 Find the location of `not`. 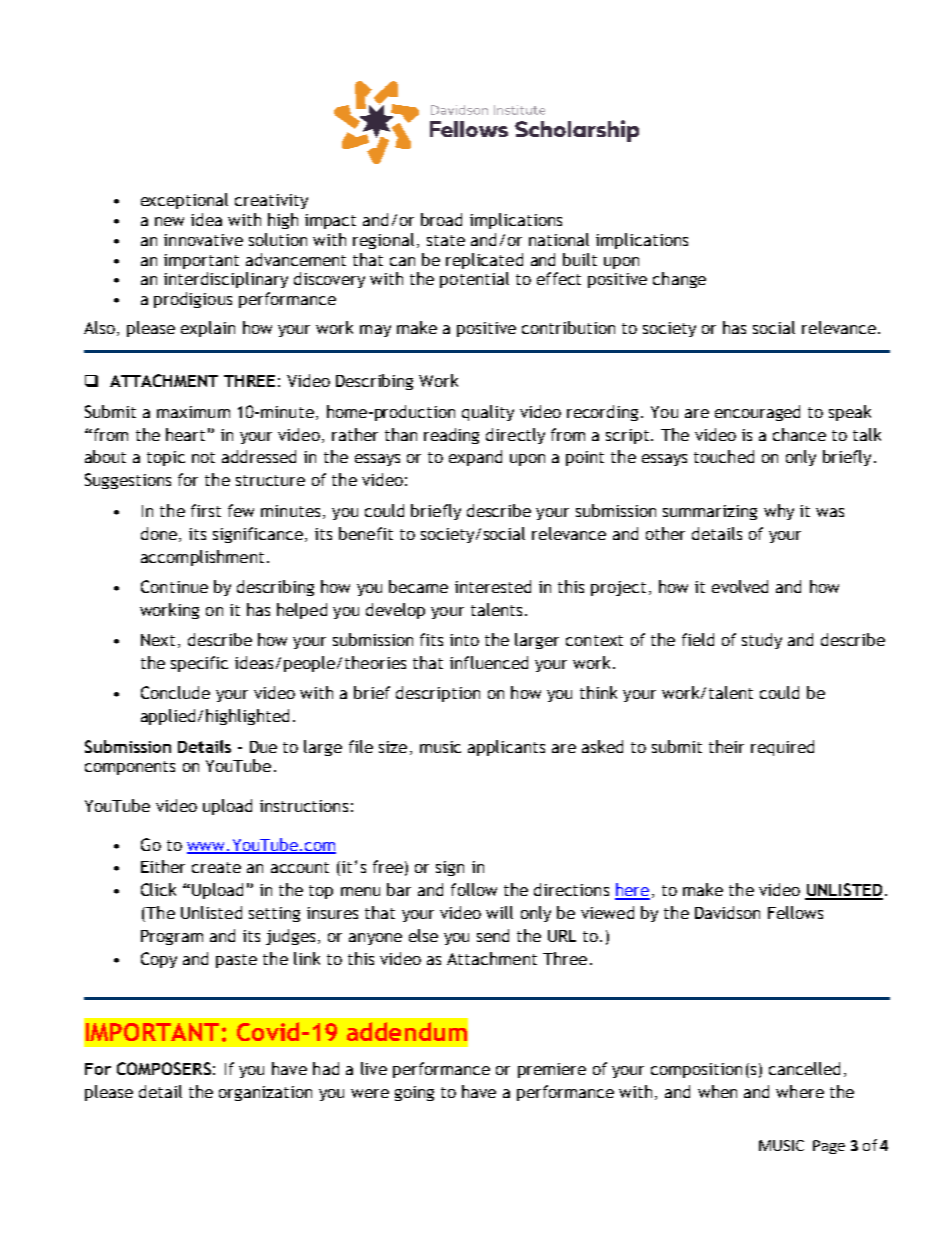

not is located at coordinates (203, 457).
